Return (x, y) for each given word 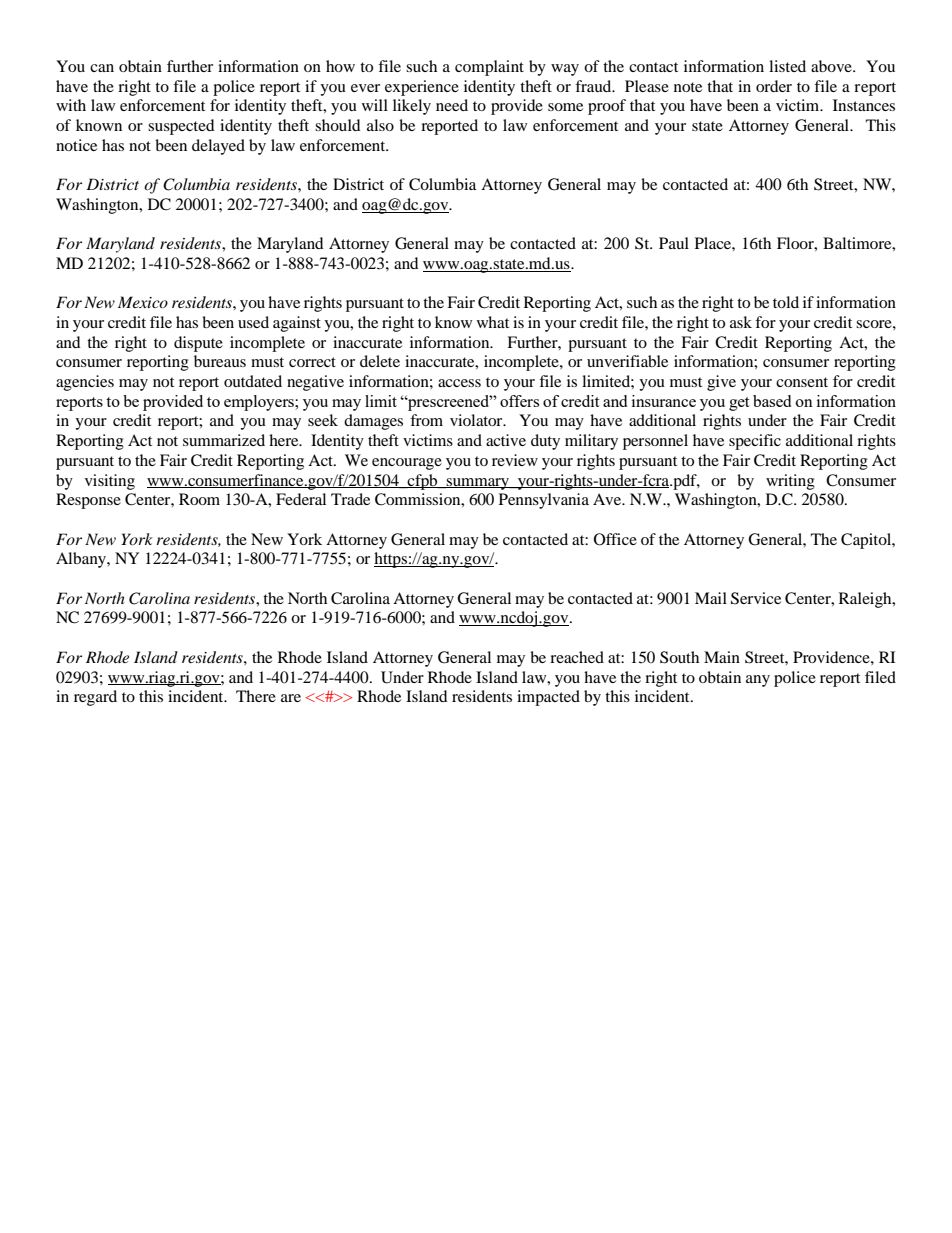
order (774, 86)
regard (95, 698)
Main (722, 657)
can (102, 68)
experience (422, 88)
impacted (548, 698)
